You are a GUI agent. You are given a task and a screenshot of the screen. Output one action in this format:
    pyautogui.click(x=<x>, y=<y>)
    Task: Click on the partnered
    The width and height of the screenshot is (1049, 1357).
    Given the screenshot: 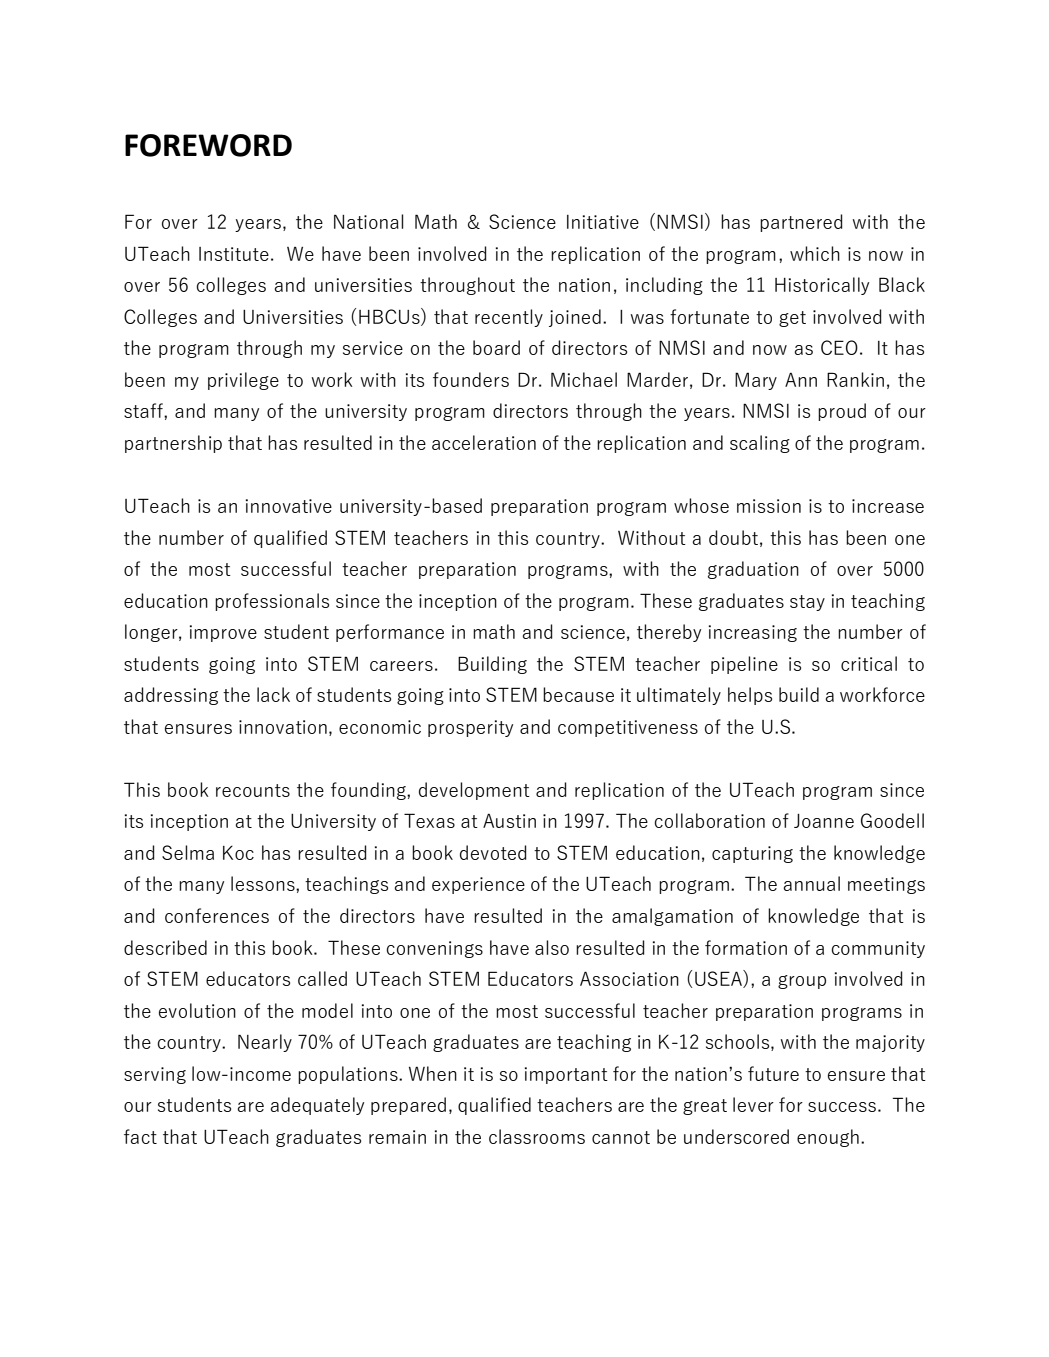 What is the action you would take?
    pyautogui.click(x=801, y=223)
